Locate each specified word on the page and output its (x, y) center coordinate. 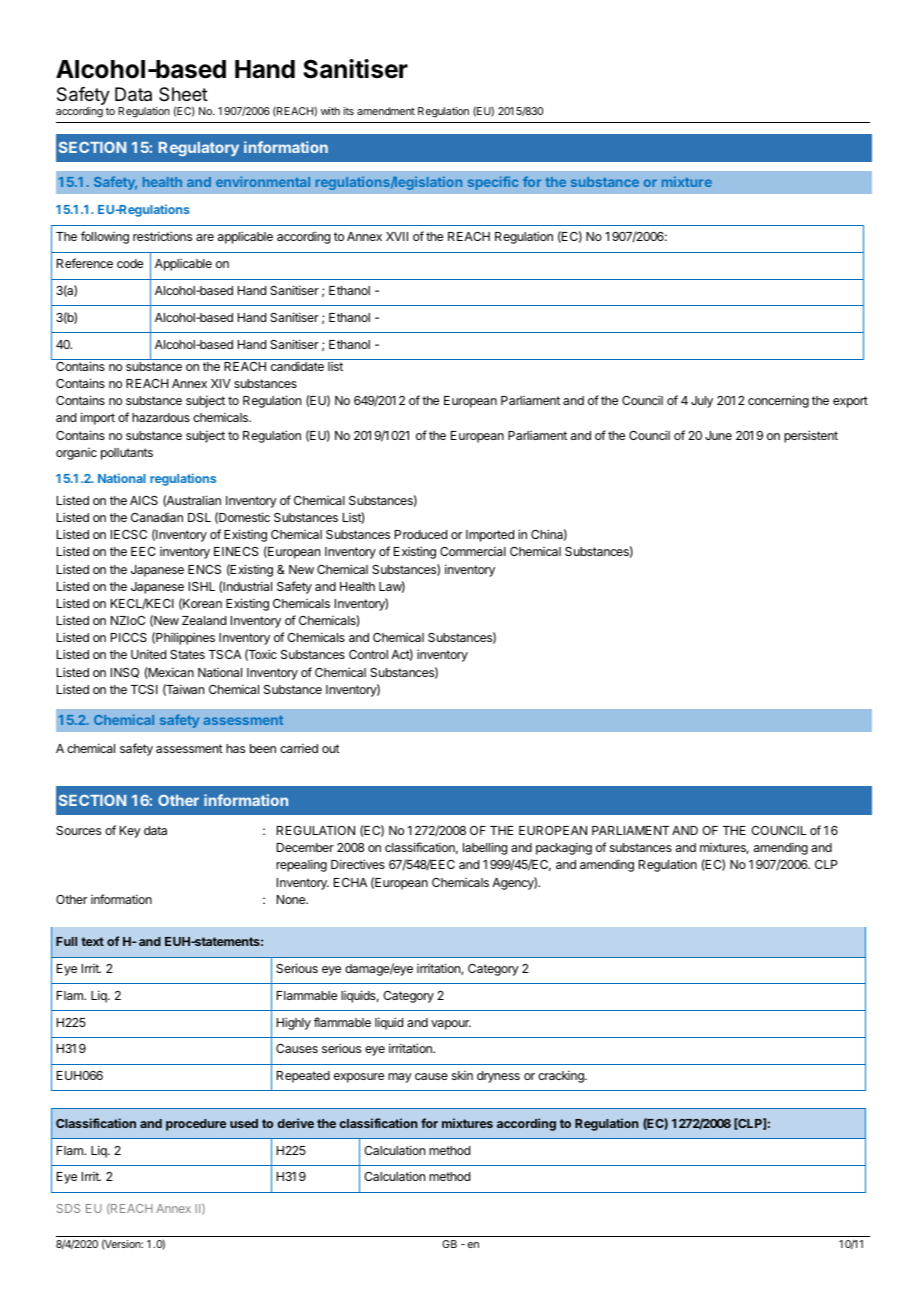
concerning (778, 401)
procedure (196, 1125)
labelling (485, 848)
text (92, 941)
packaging (564, 848)
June (718, 435)
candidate (297, 366)
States (187, 654)
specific (493, 183)
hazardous (161, 417)
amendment (386, 111)
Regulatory (199, 149)
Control (368, 654)
